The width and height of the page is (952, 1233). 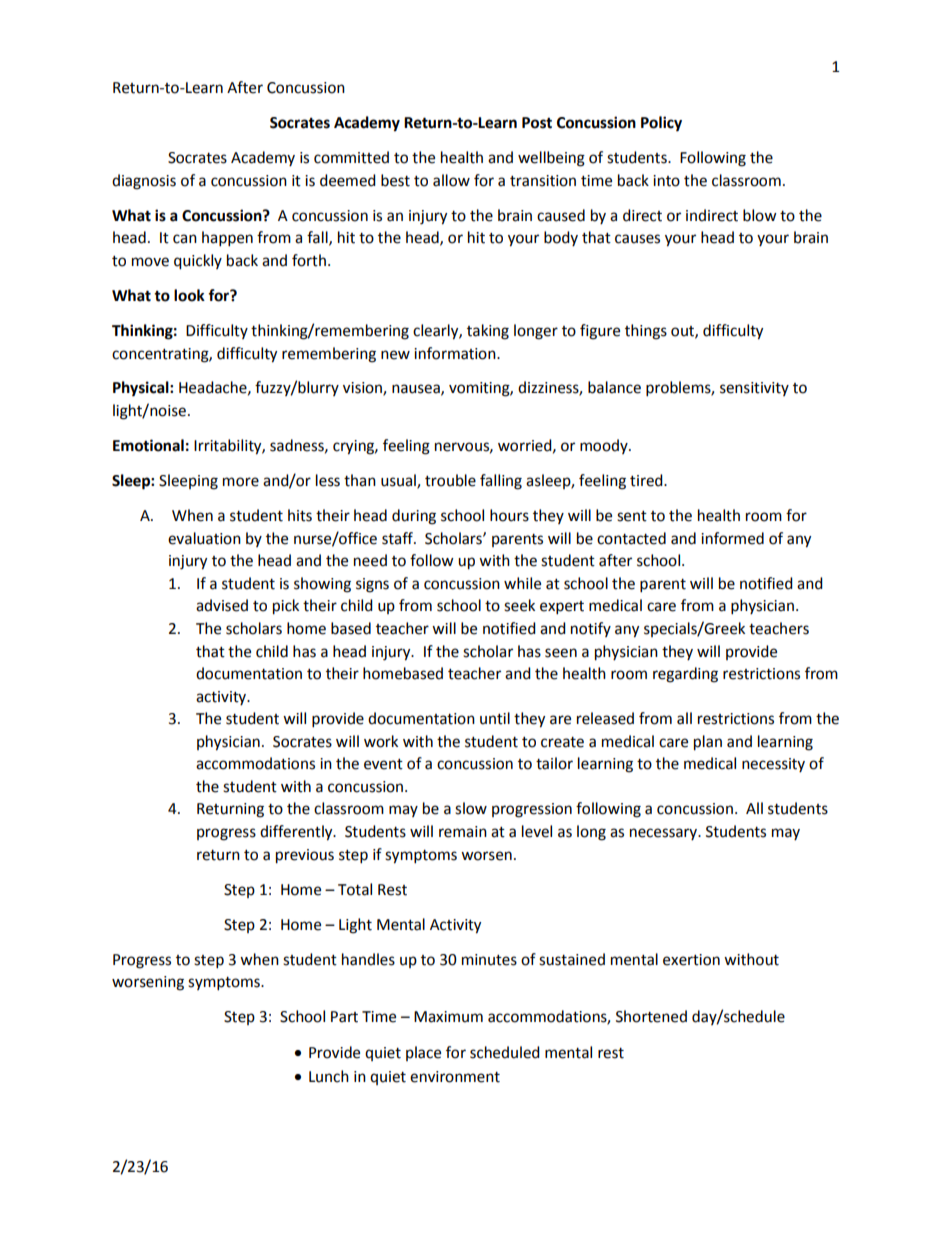 I want to click on remain, so click(x=463, y=832).
